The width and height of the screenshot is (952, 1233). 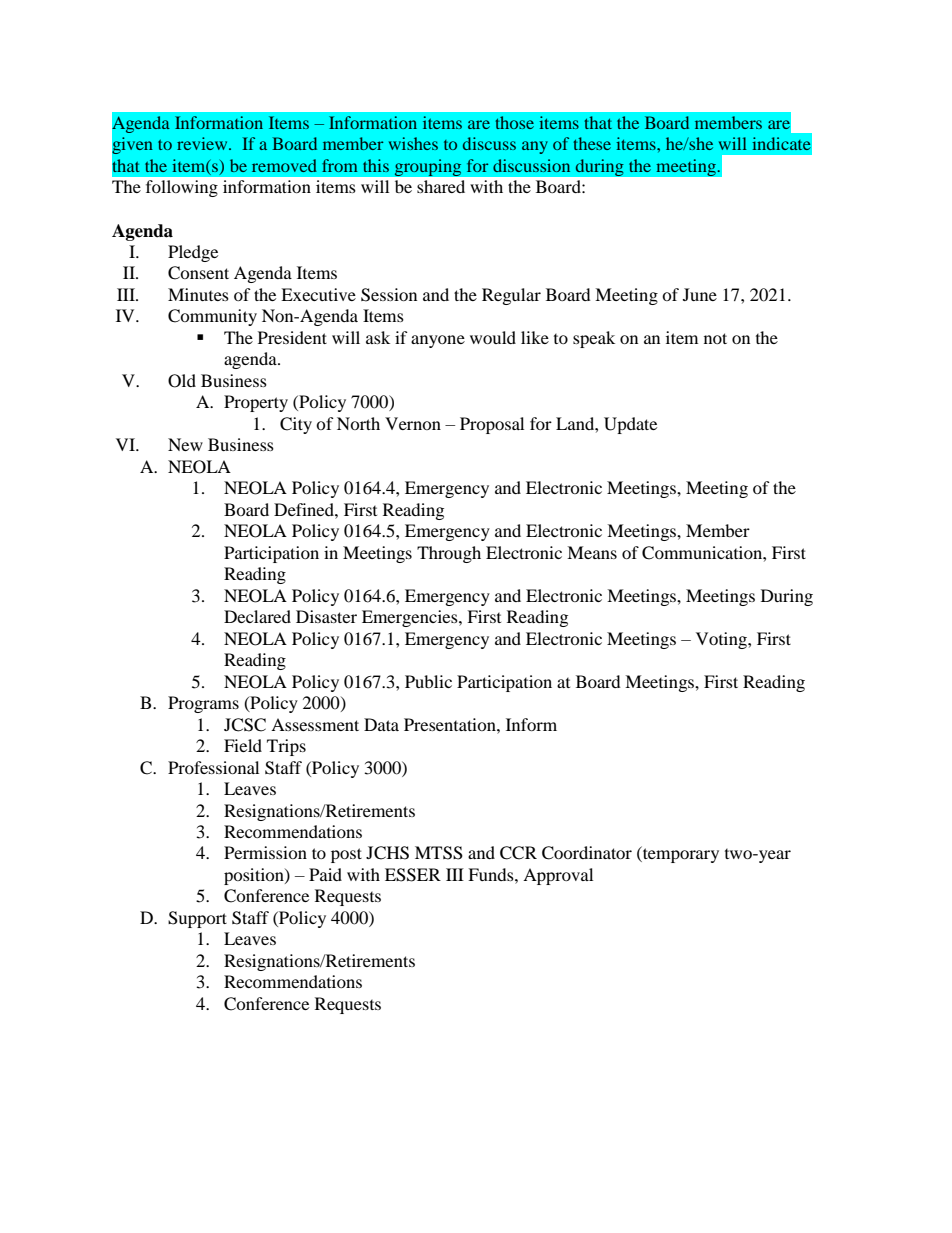 What do you see at coordinates (592, 143) in the screenshot?
I see `these` at bounding box center [592, 143].
